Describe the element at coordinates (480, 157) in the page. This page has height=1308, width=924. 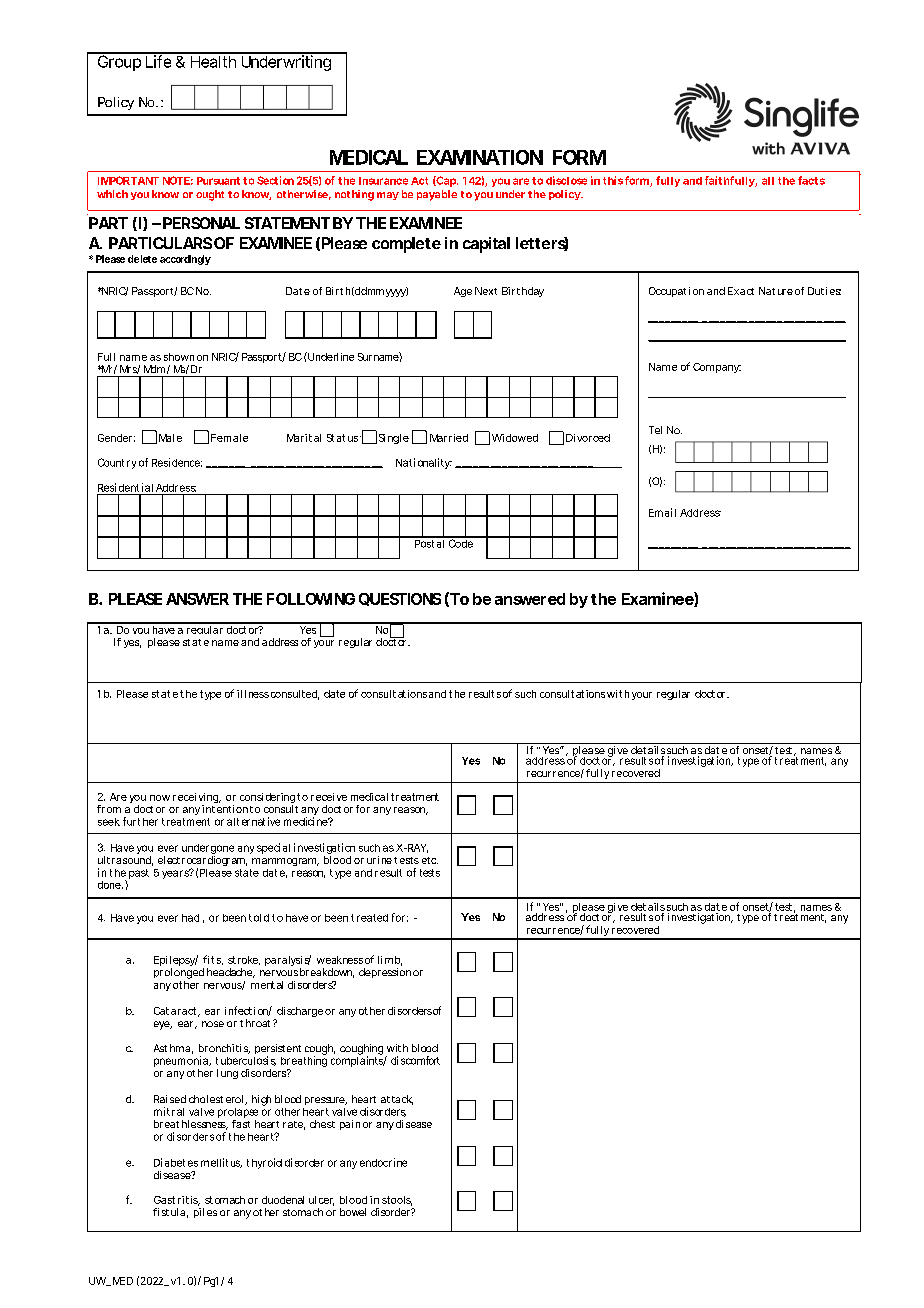
I see `EXAMINATION` at that location.
